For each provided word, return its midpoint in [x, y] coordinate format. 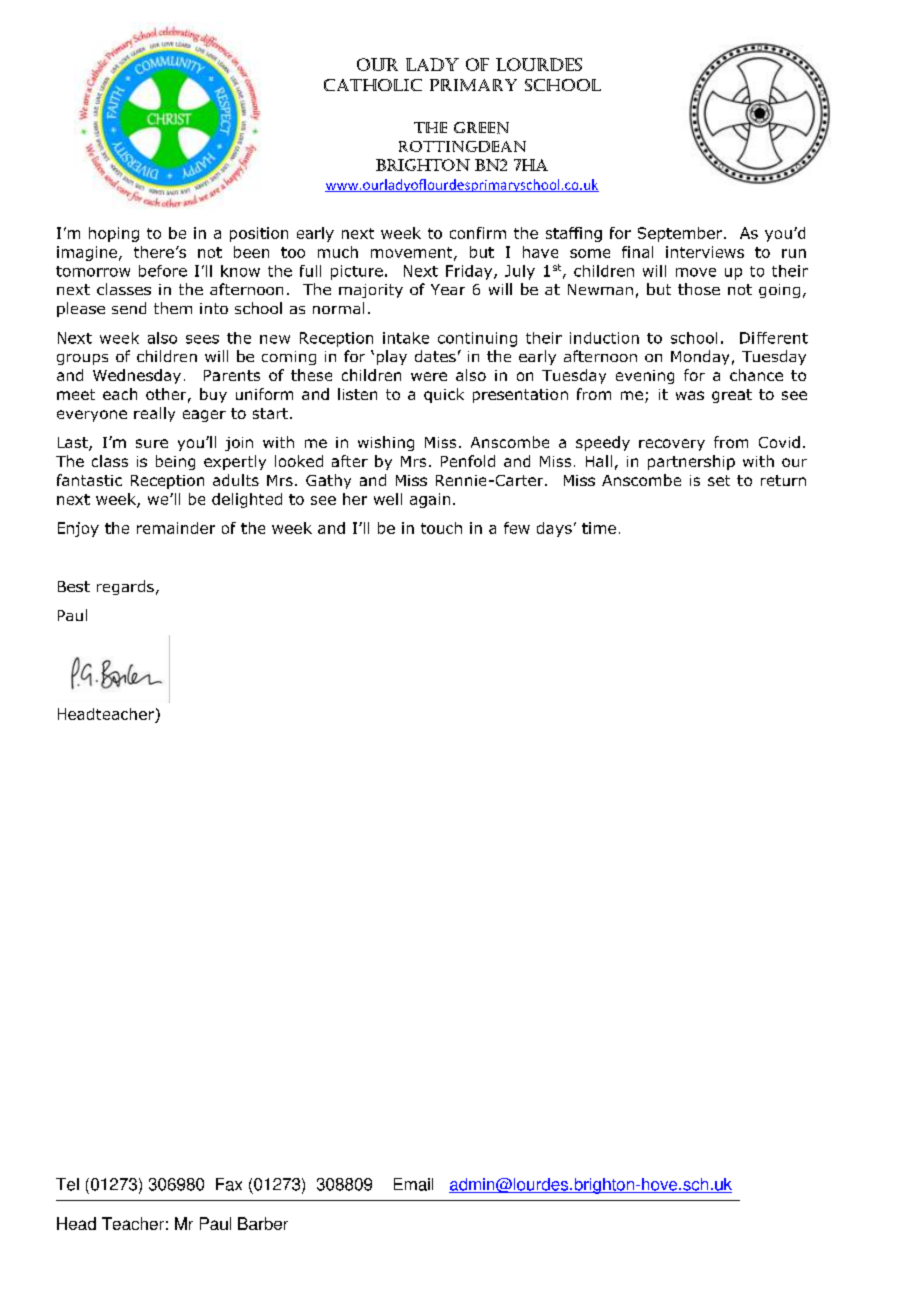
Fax [229, 1184]
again [430, 500]
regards [125, 587]
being [175, 462]
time [599, 528]
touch [441, 528]
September [681, 234]
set [719, 480]
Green [481, 128]
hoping [114, 234]
